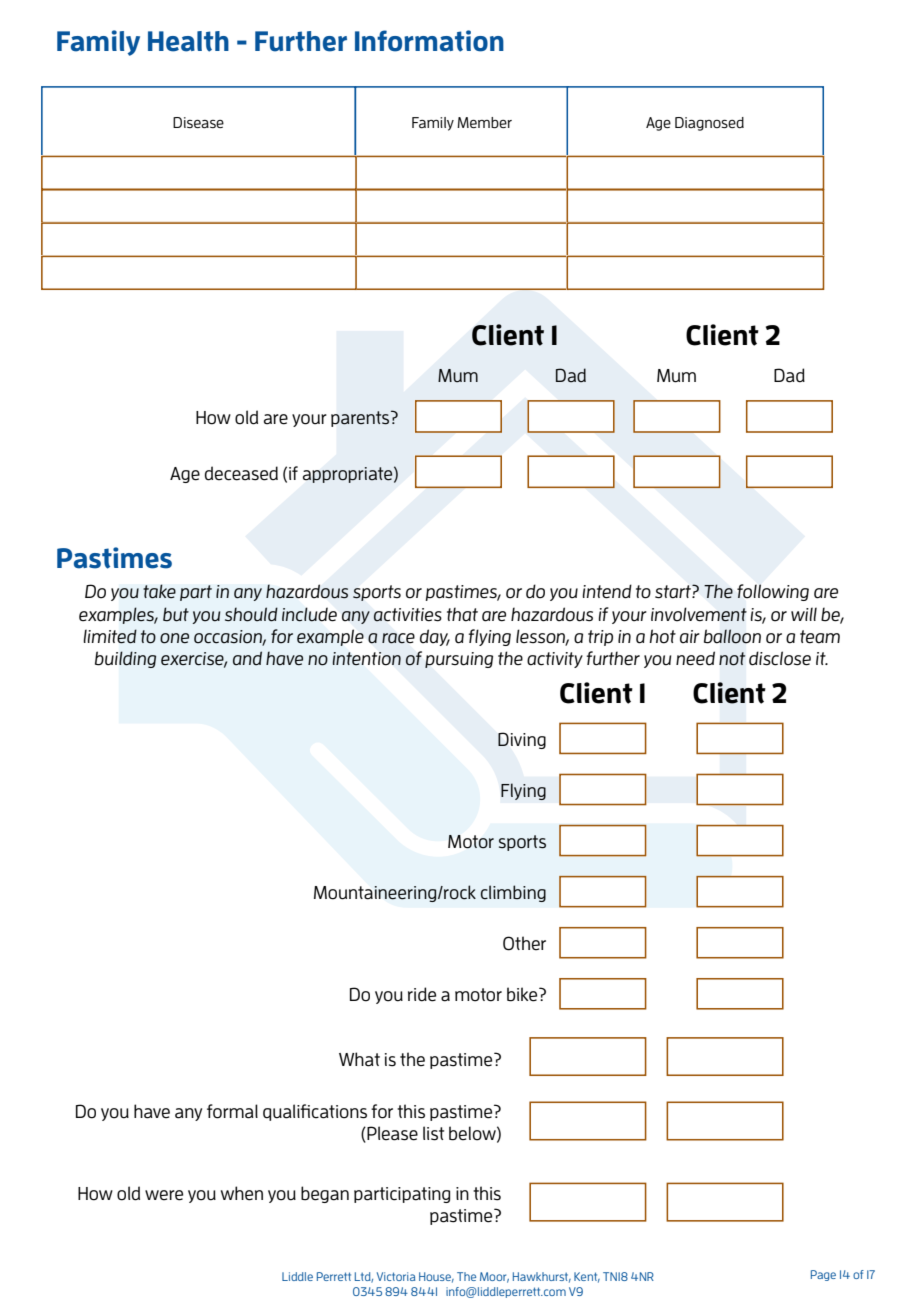 This screenshot has height=1308, width=924. What do you see at coordinates (459, 660) in the screenshot?
I see `pursuing` at bounding box center [459, 660].
